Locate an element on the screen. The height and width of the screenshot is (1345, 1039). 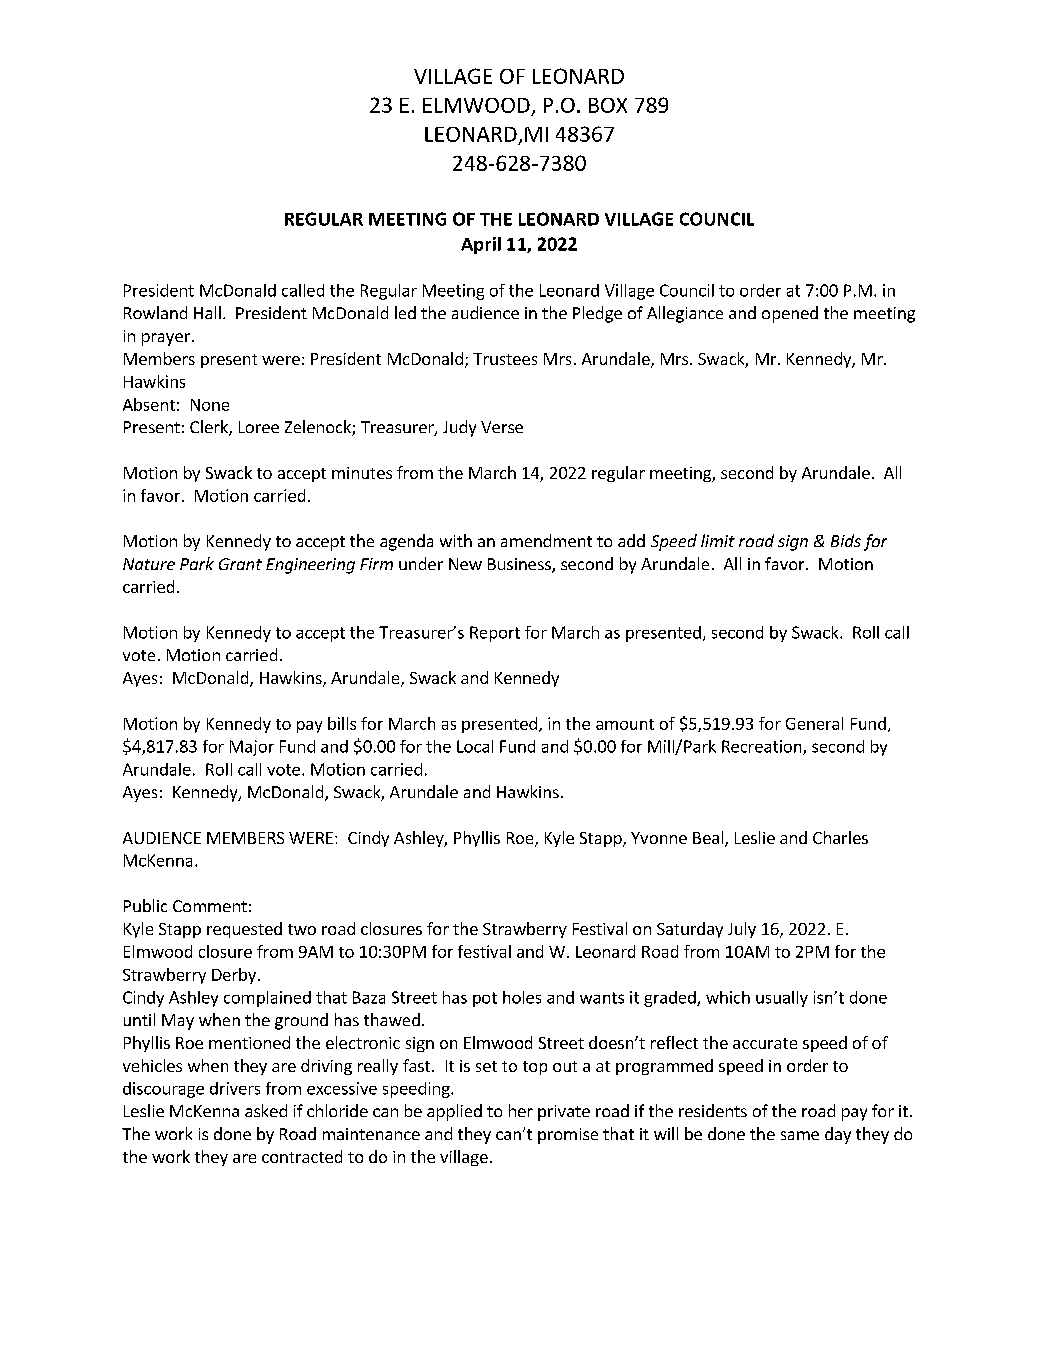
her is located at coordinates (521, 1110).
